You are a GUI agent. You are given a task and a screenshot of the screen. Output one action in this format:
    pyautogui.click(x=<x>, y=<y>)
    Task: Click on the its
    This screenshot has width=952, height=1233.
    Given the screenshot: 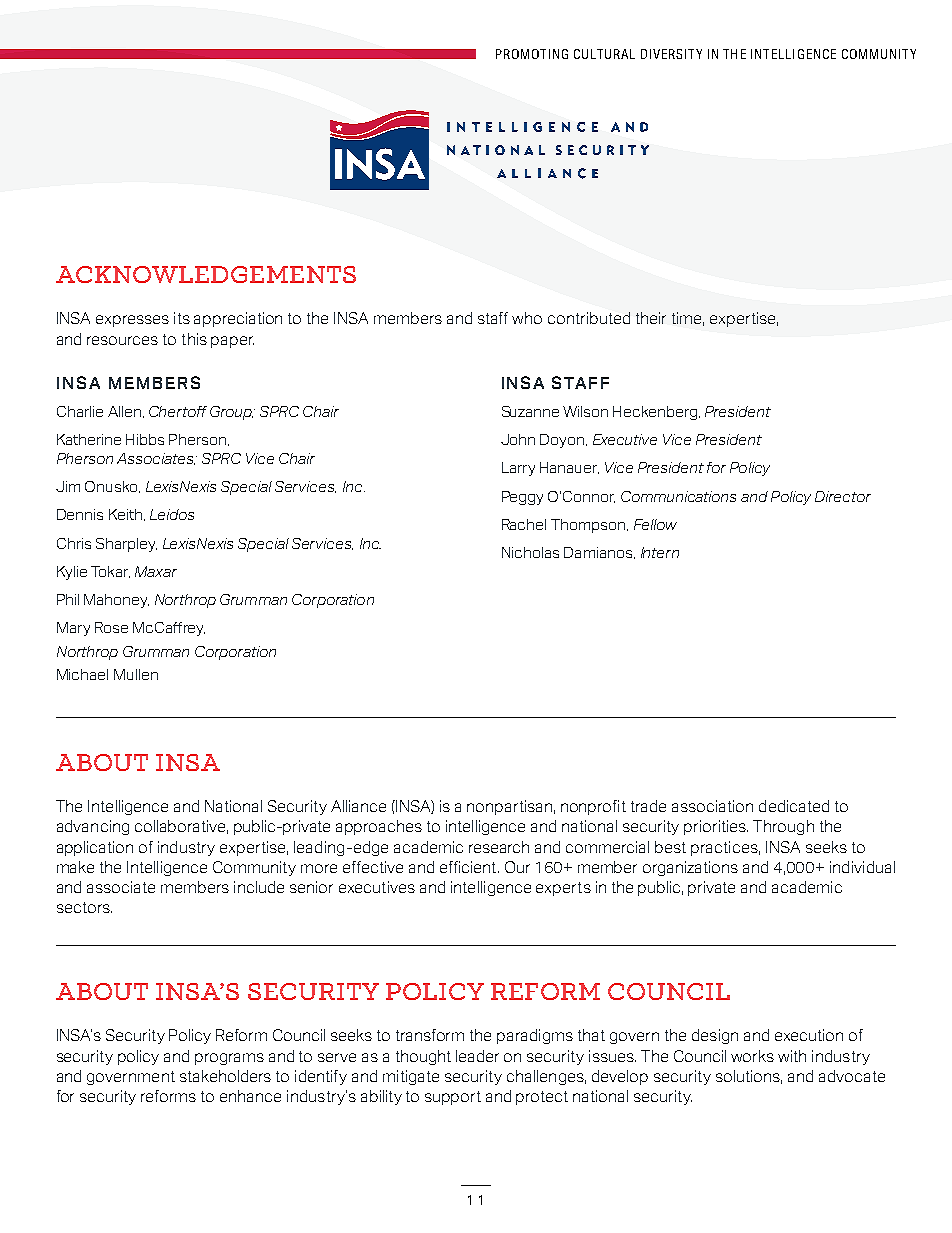 What is the action you would take?
    pyautogui.click(x=182, y=318)
